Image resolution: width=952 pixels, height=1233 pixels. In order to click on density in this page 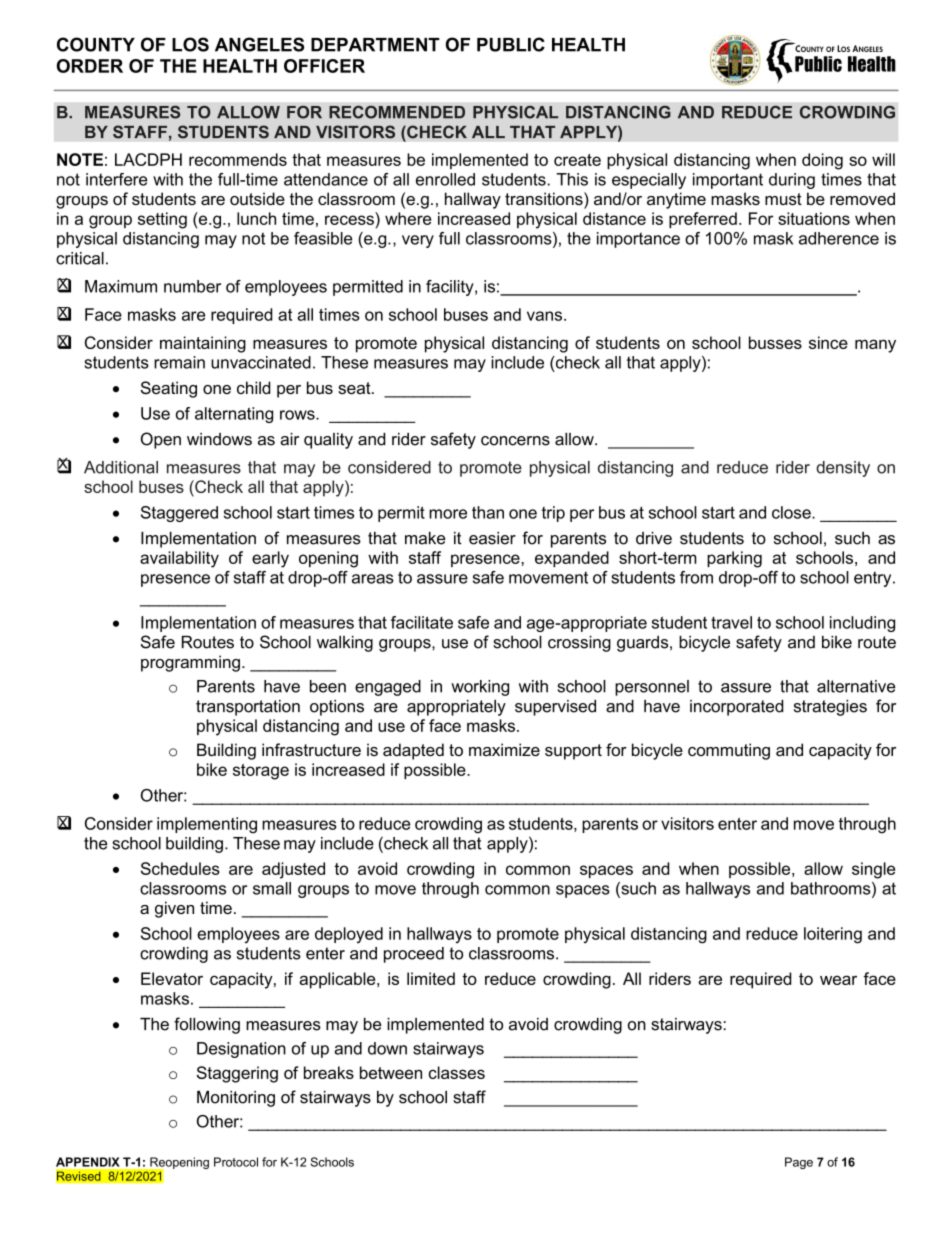, I will do `click(843, 469)`.
